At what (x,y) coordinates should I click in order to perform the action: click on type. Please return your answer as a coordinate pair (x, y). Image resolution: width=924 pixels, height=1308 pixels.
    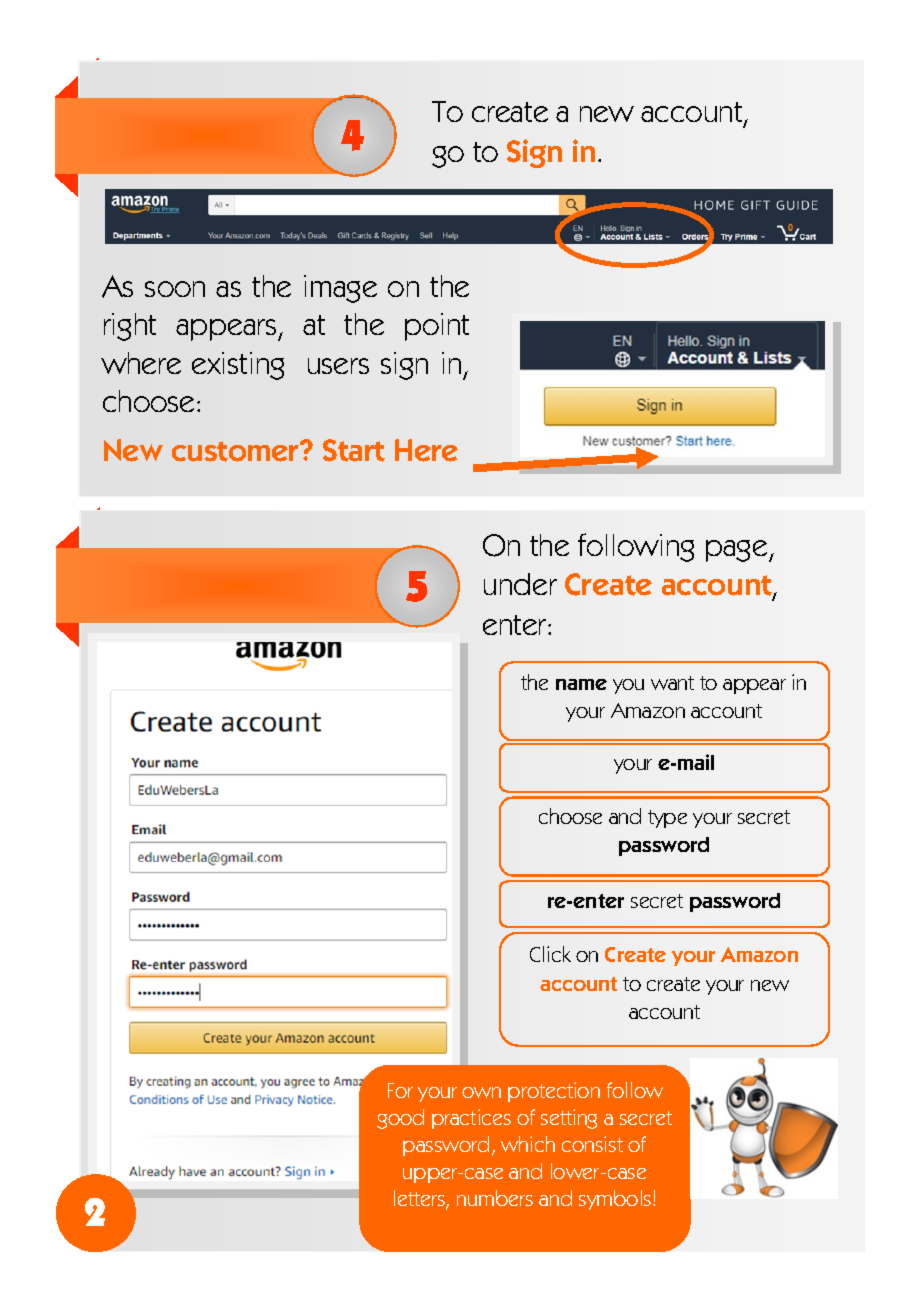
    Looking at the image, I should click on (667, 819).
